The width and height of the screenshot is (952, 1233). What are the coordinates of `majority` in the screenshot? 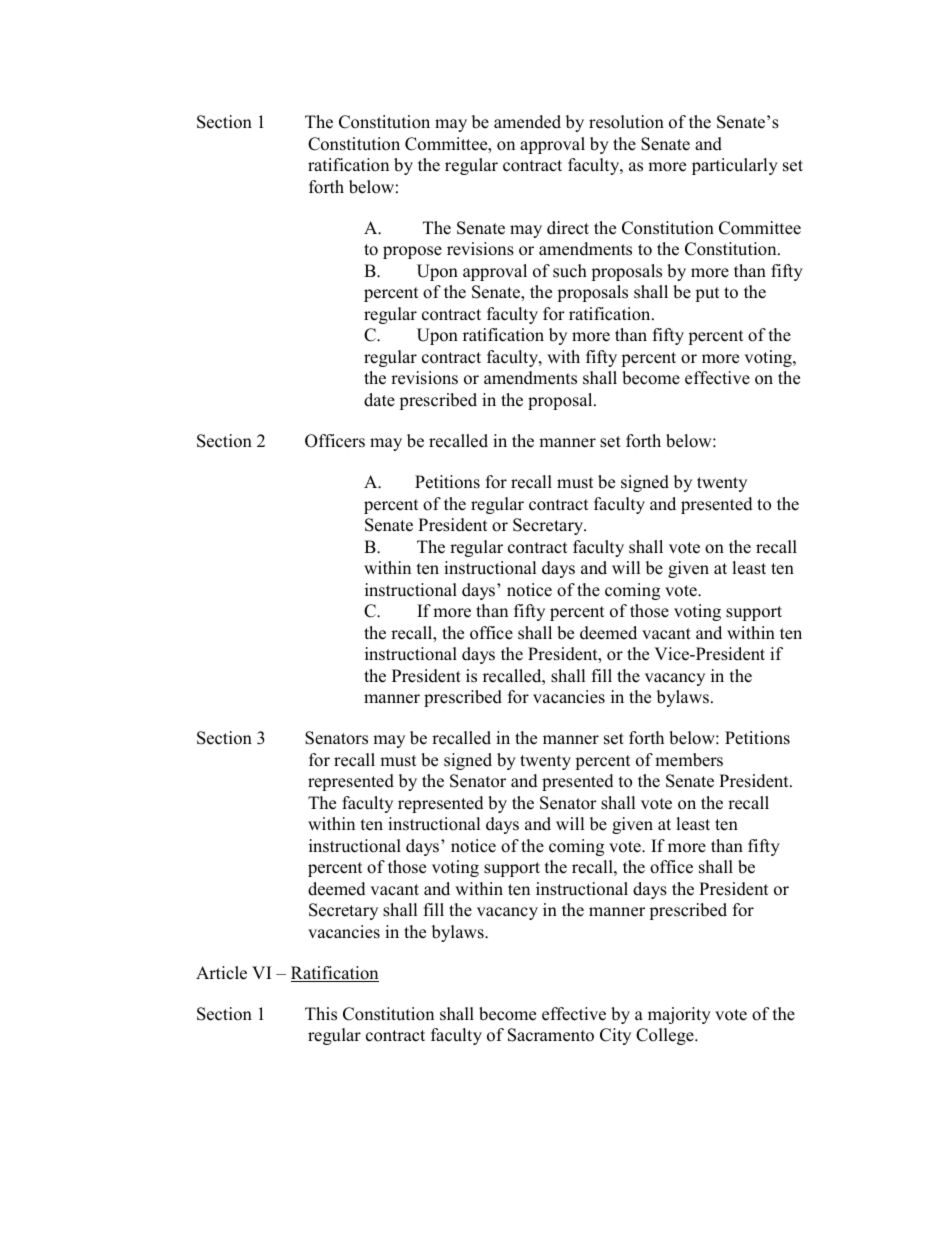 It's located at (679, 1015).
